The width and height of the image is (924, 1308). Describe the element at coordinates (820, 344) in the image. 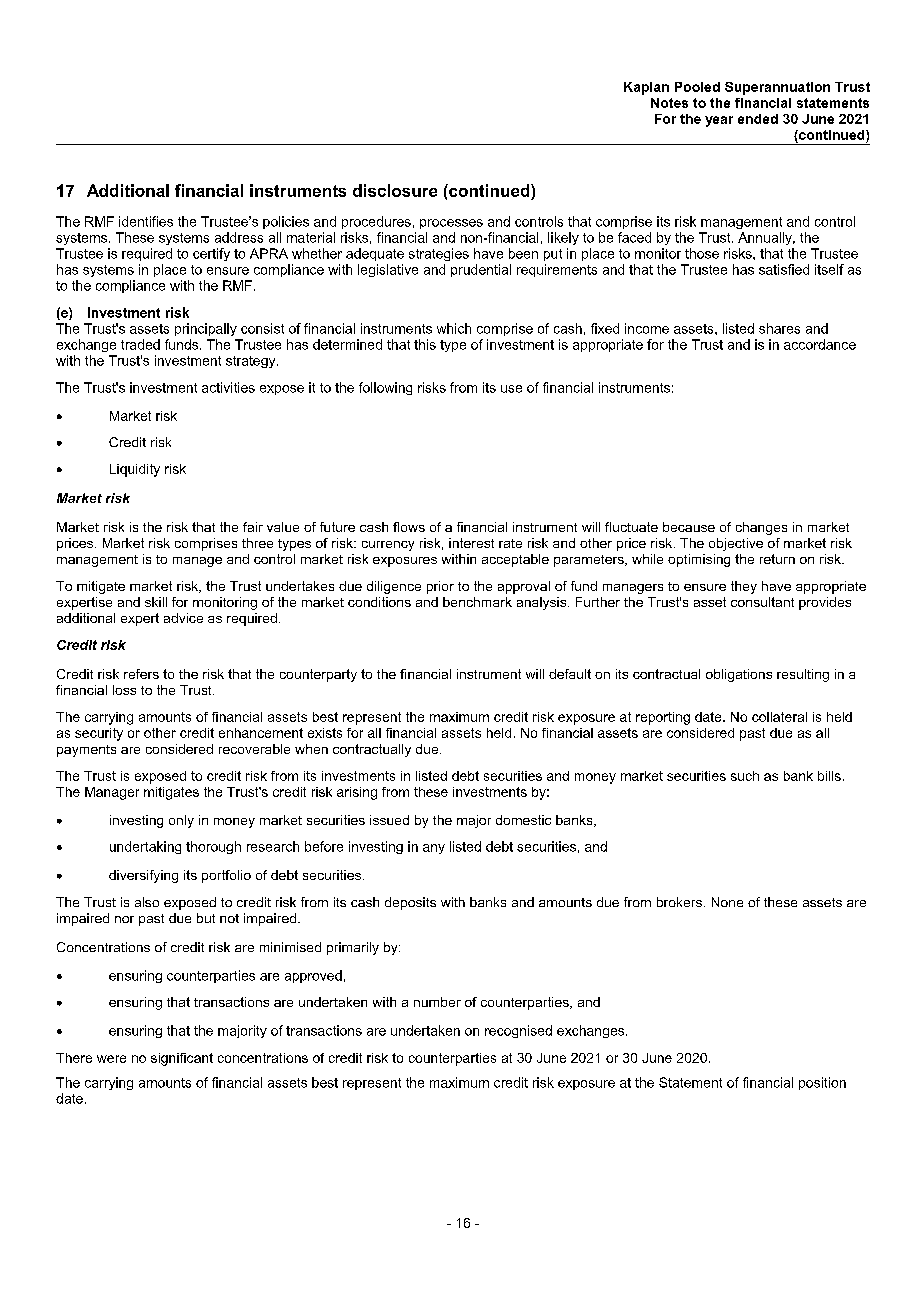

I see `accordance` at that location.
